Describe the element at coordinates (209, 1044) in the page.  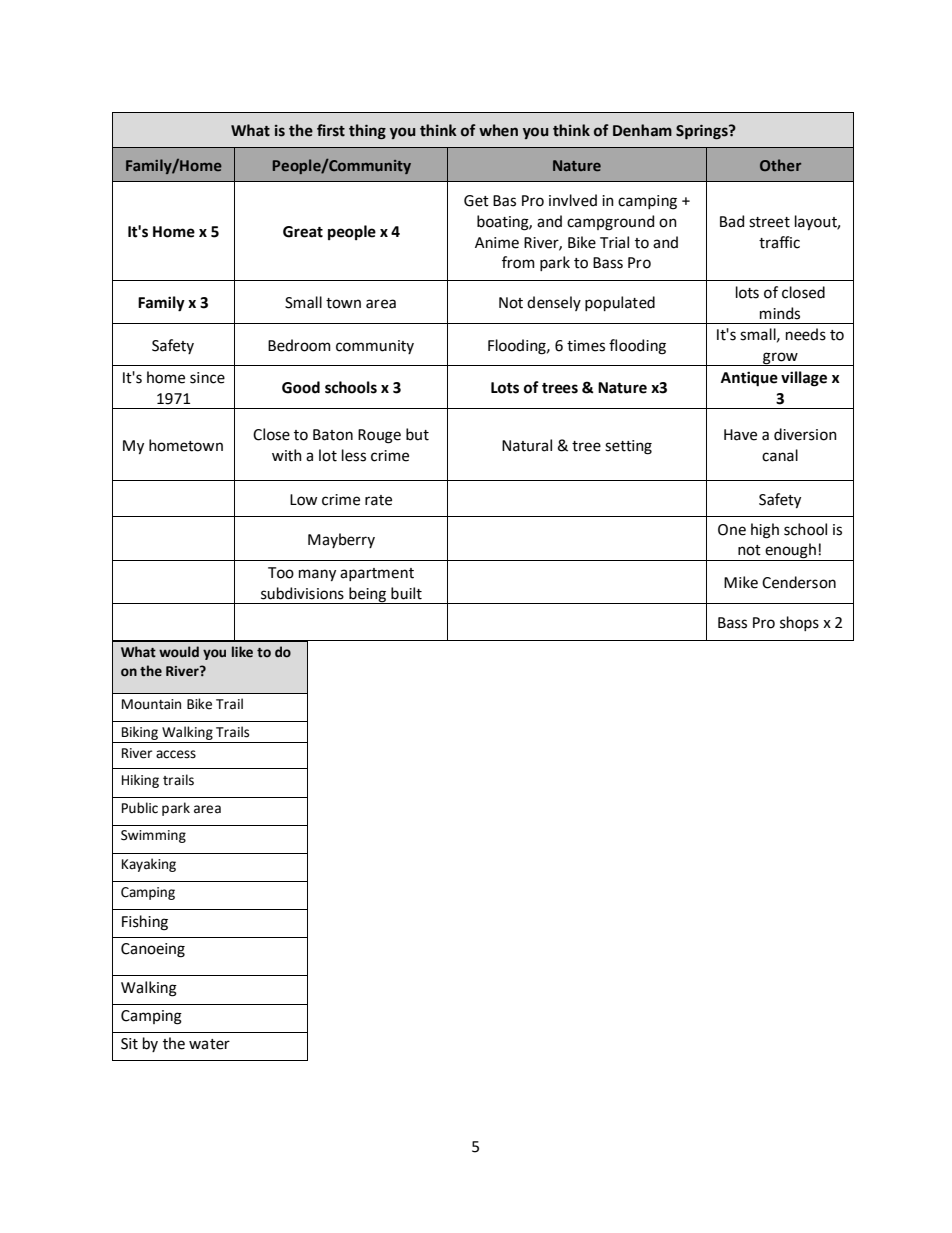
I see `water` at that location.
